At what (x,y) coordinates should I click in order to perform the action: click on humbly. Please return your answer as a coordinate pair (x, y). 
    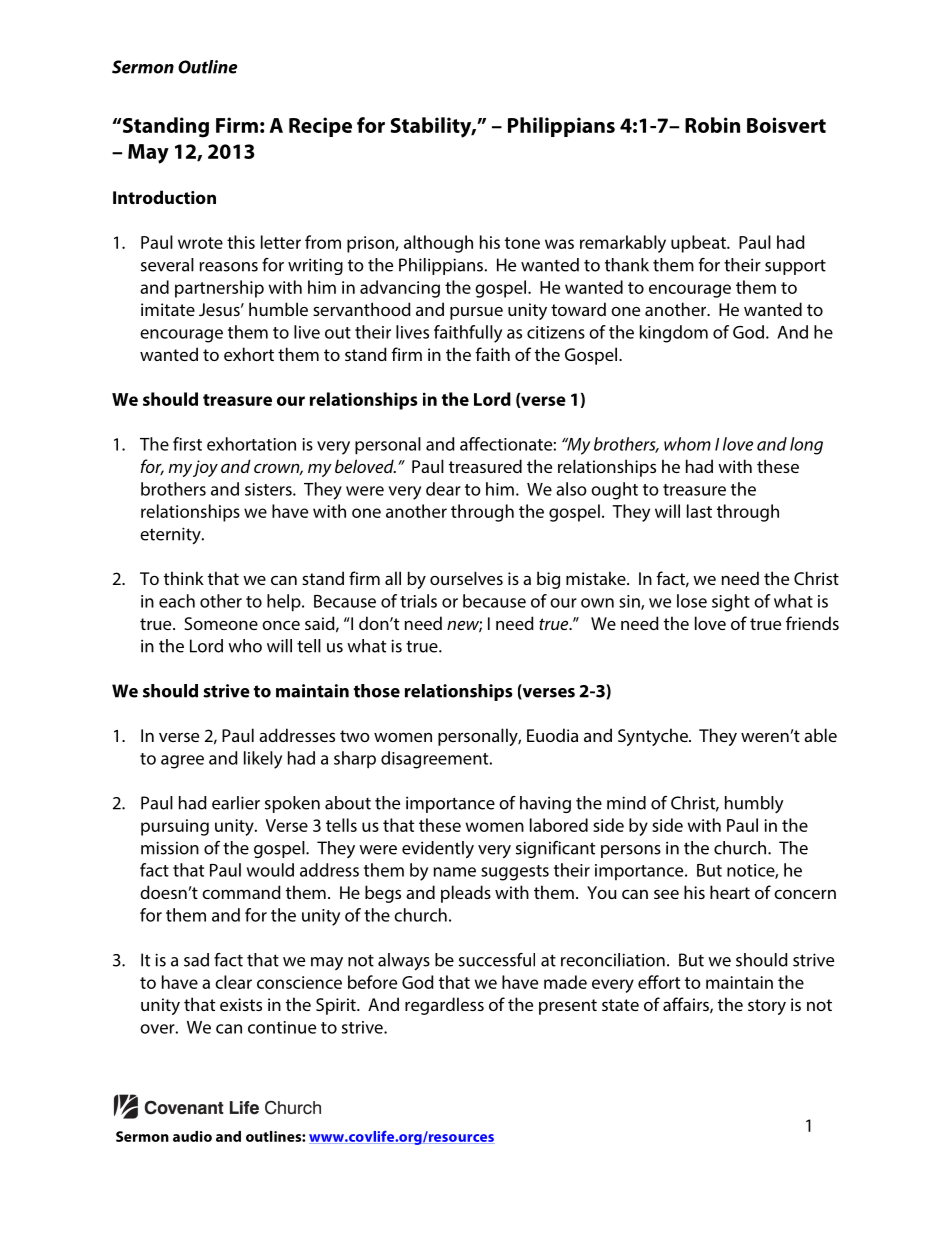
    Looking at the image, I should click on (754, 804).
